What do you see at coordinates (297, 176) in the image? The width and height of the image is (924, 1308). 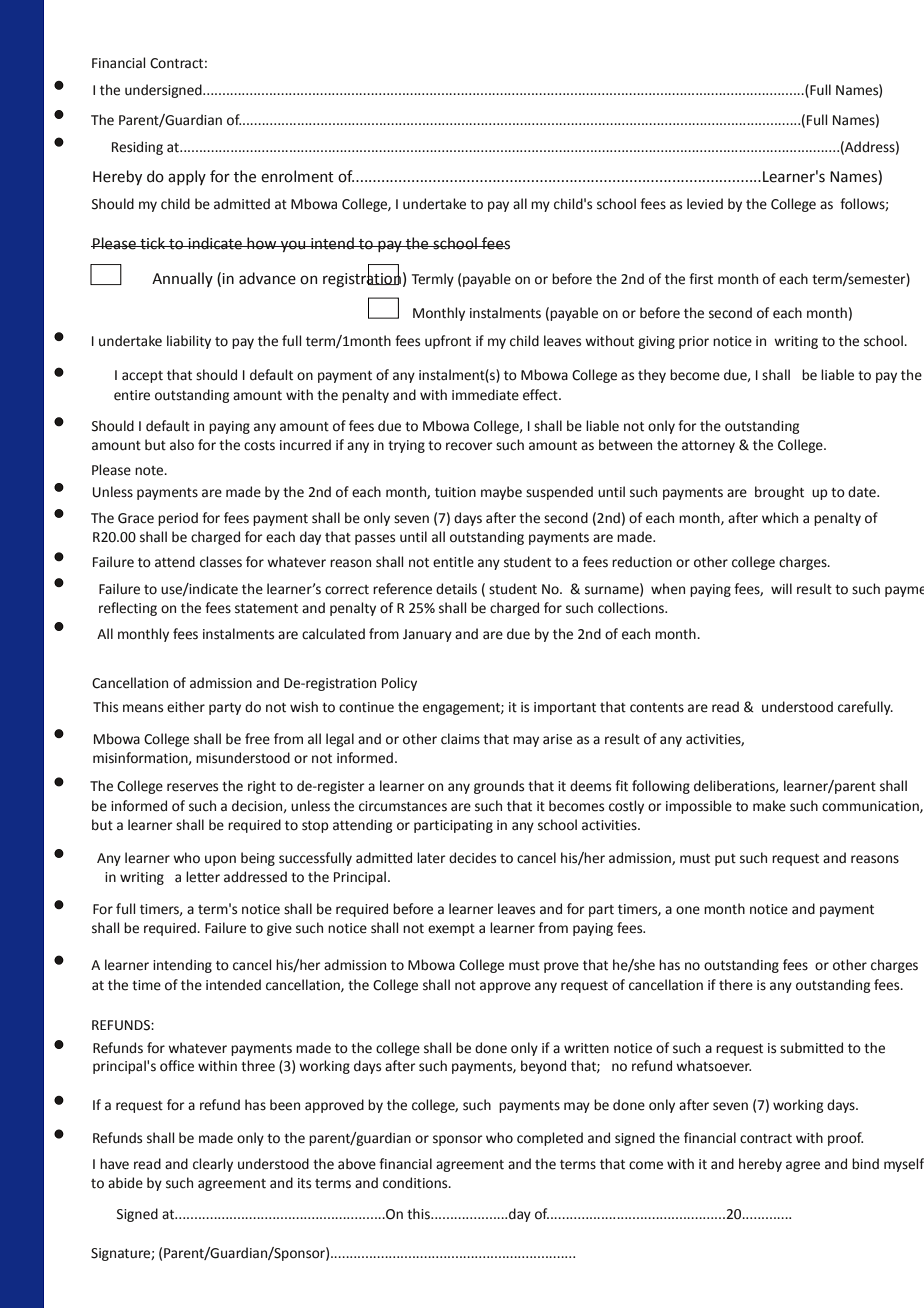 I see `enrolment` at bounding box center [297, 176].
